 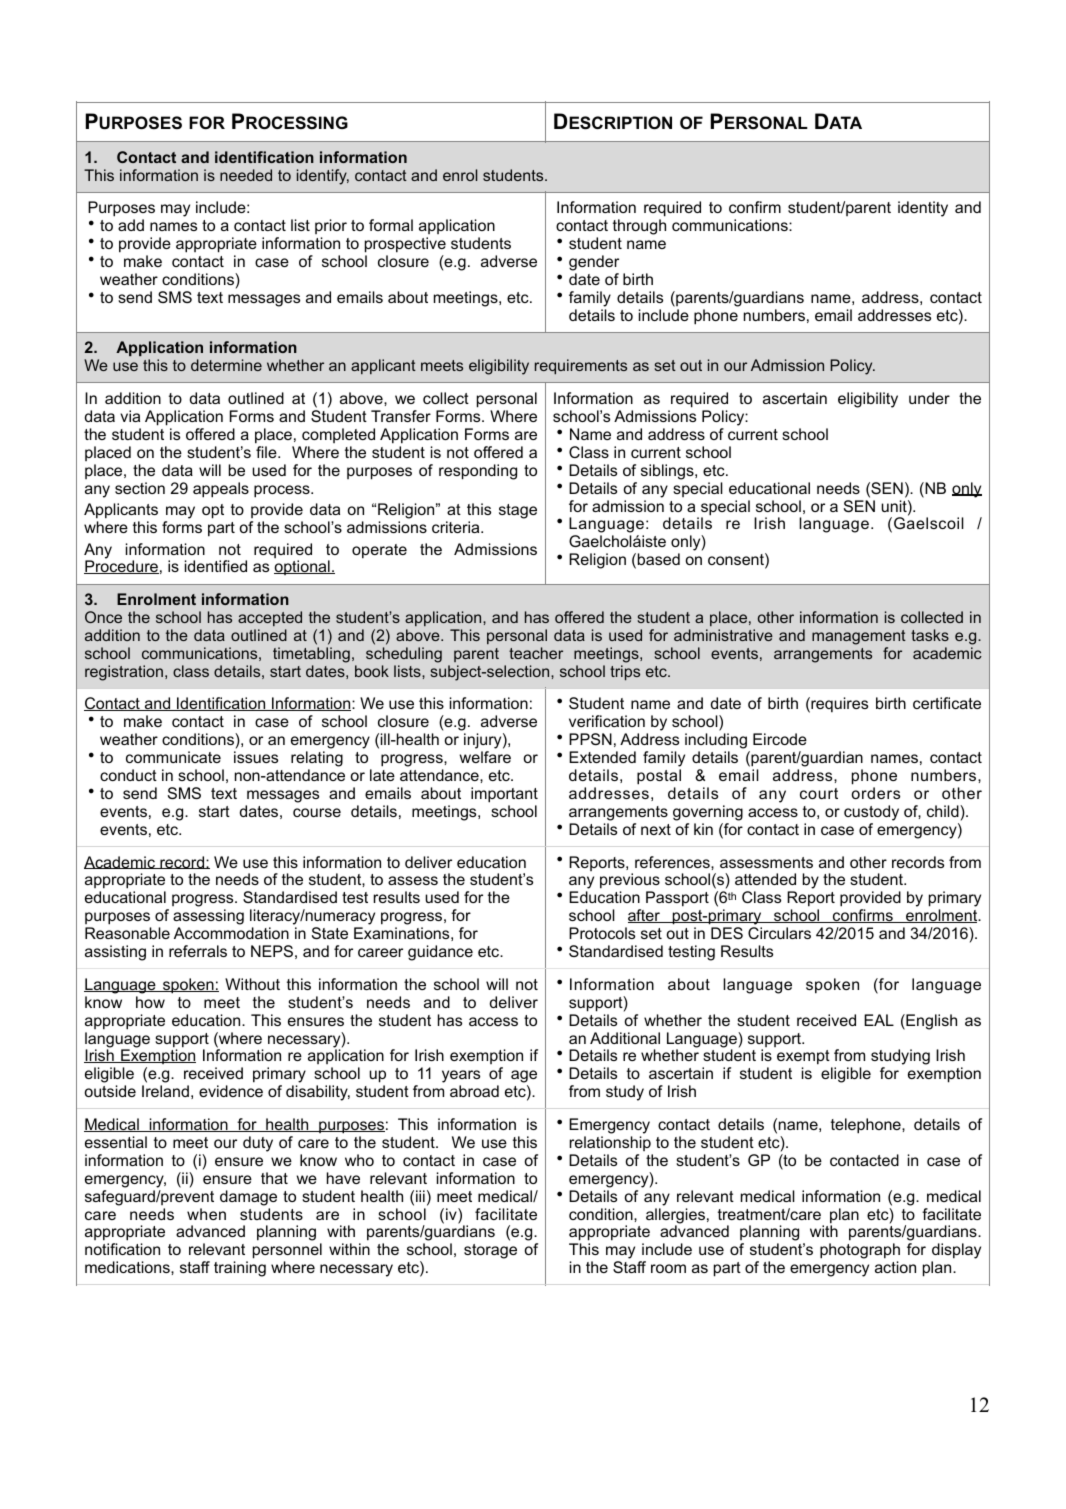 I want to click on identity, so click(x=923, y=209).
